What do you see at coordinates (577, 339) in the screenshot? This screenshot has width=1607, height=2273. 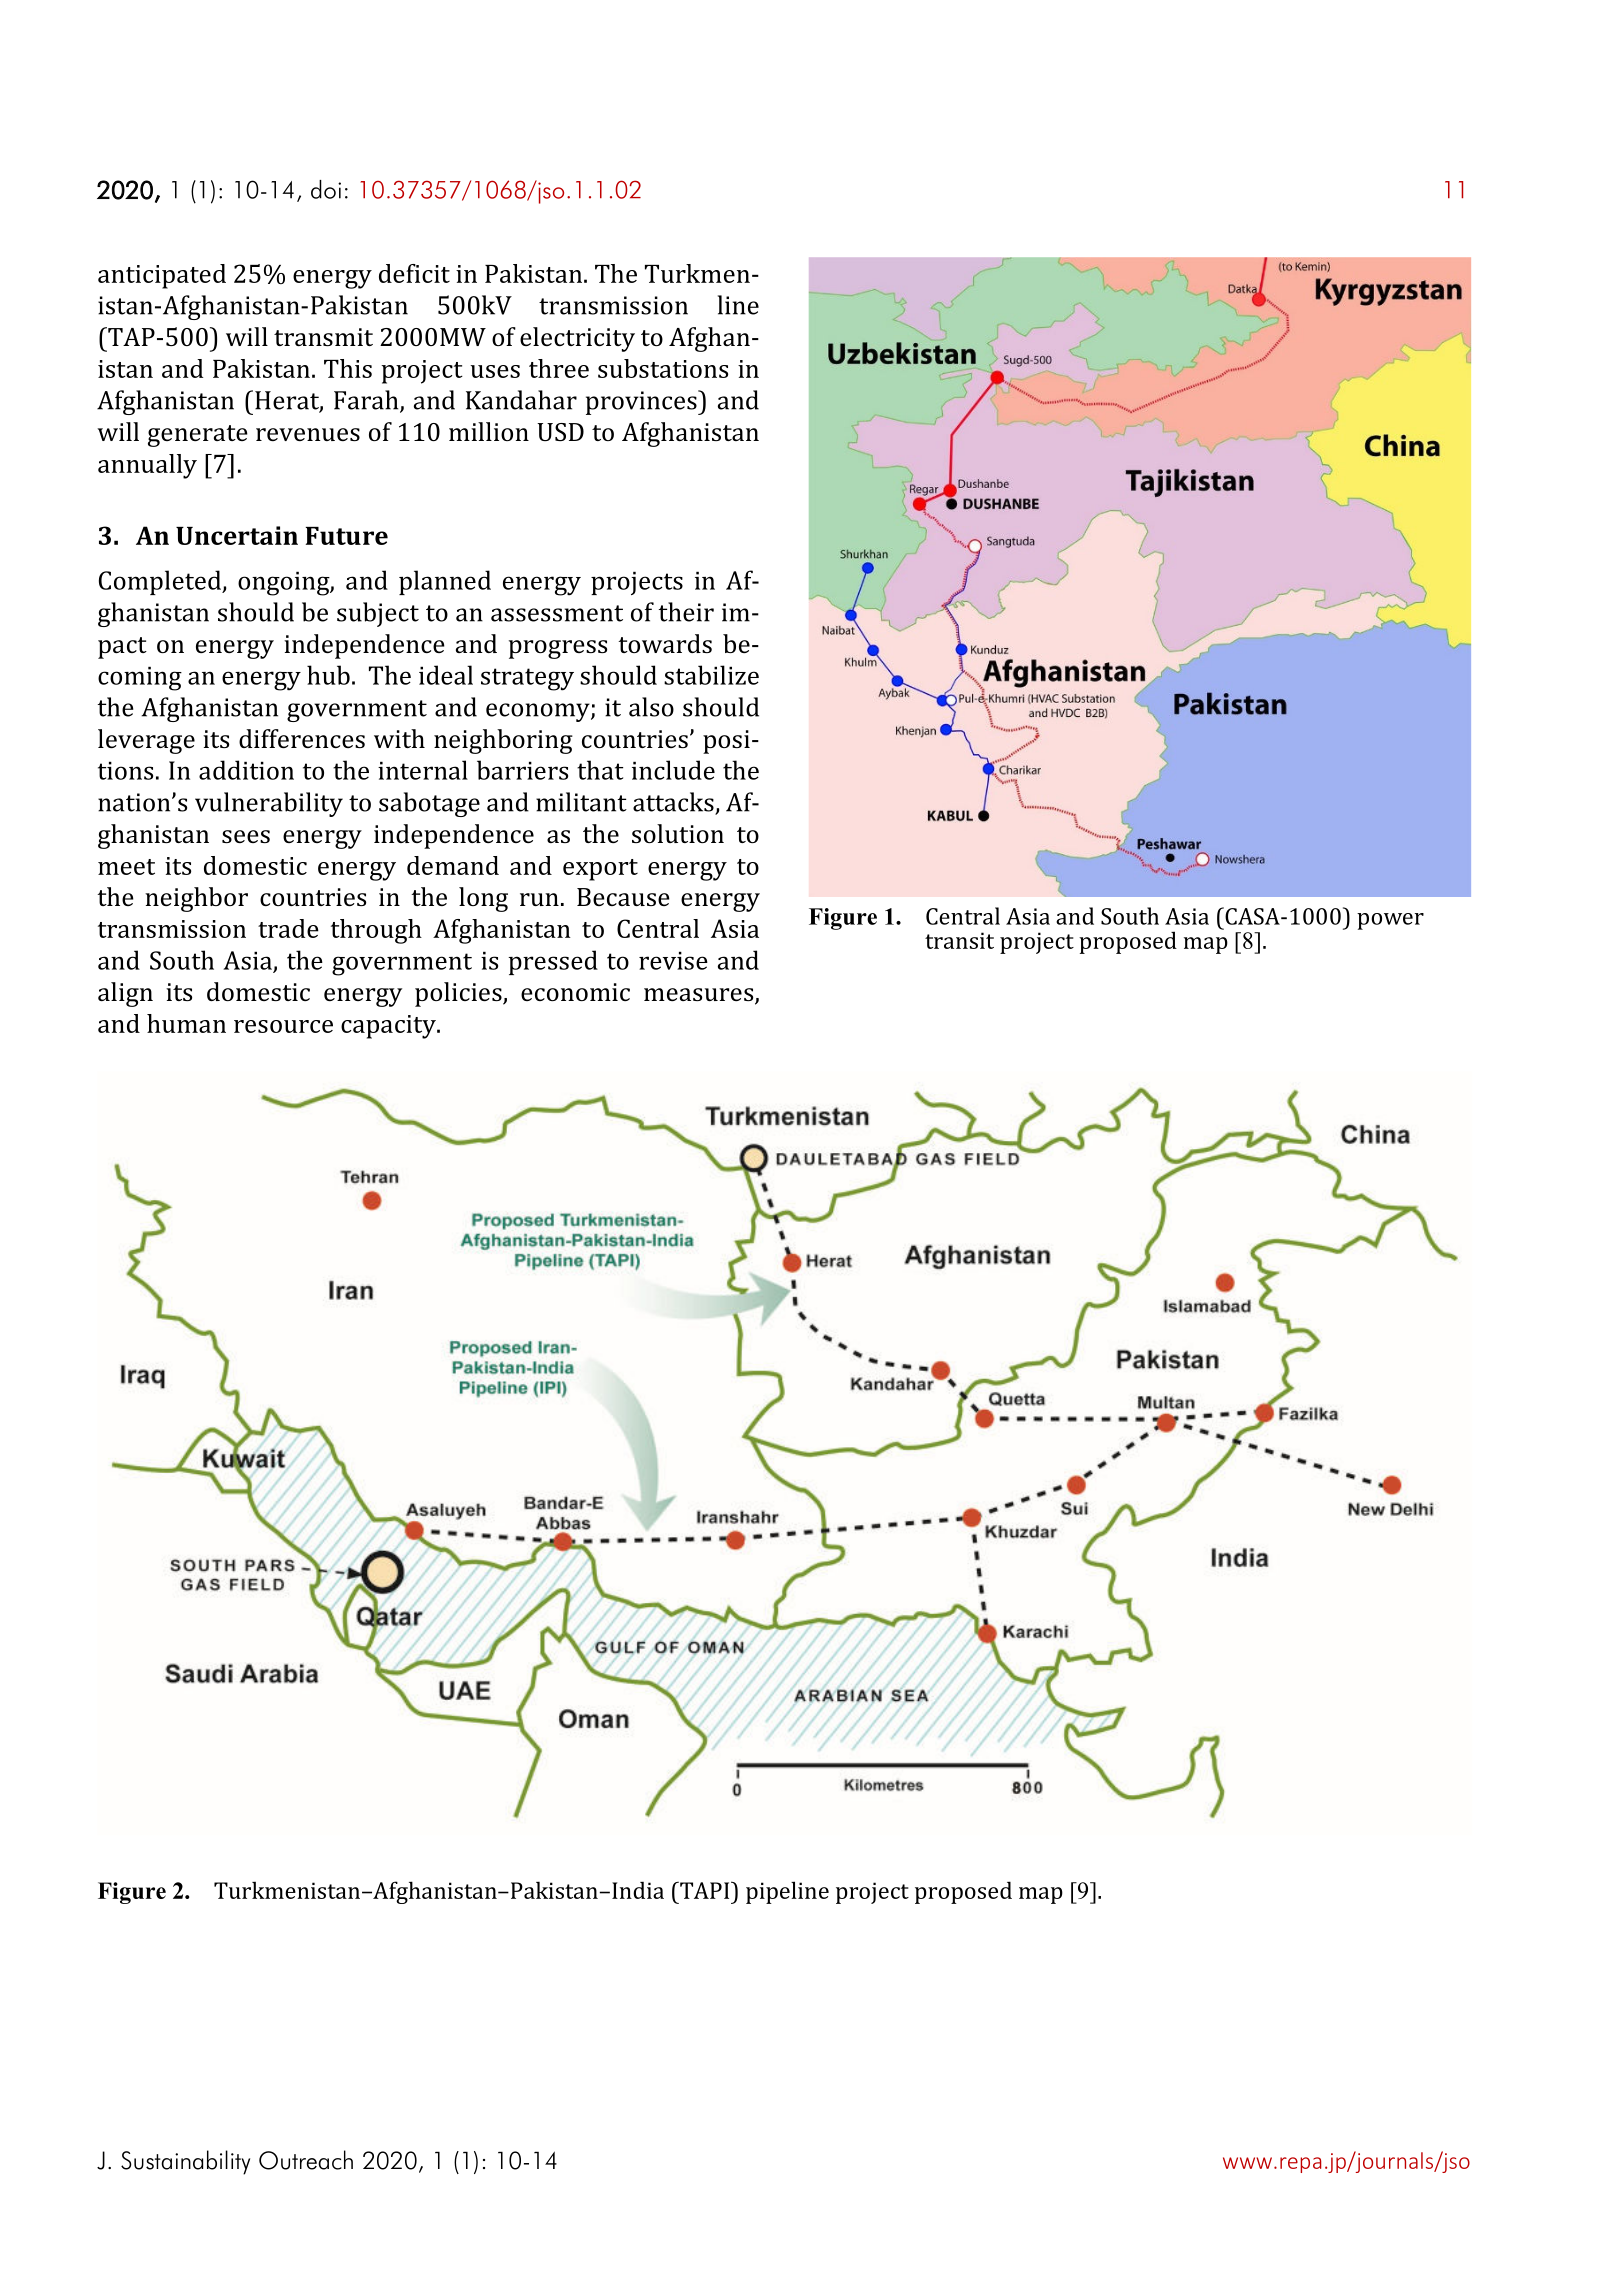 I see `electricity` at bounding box center [577, 339].
